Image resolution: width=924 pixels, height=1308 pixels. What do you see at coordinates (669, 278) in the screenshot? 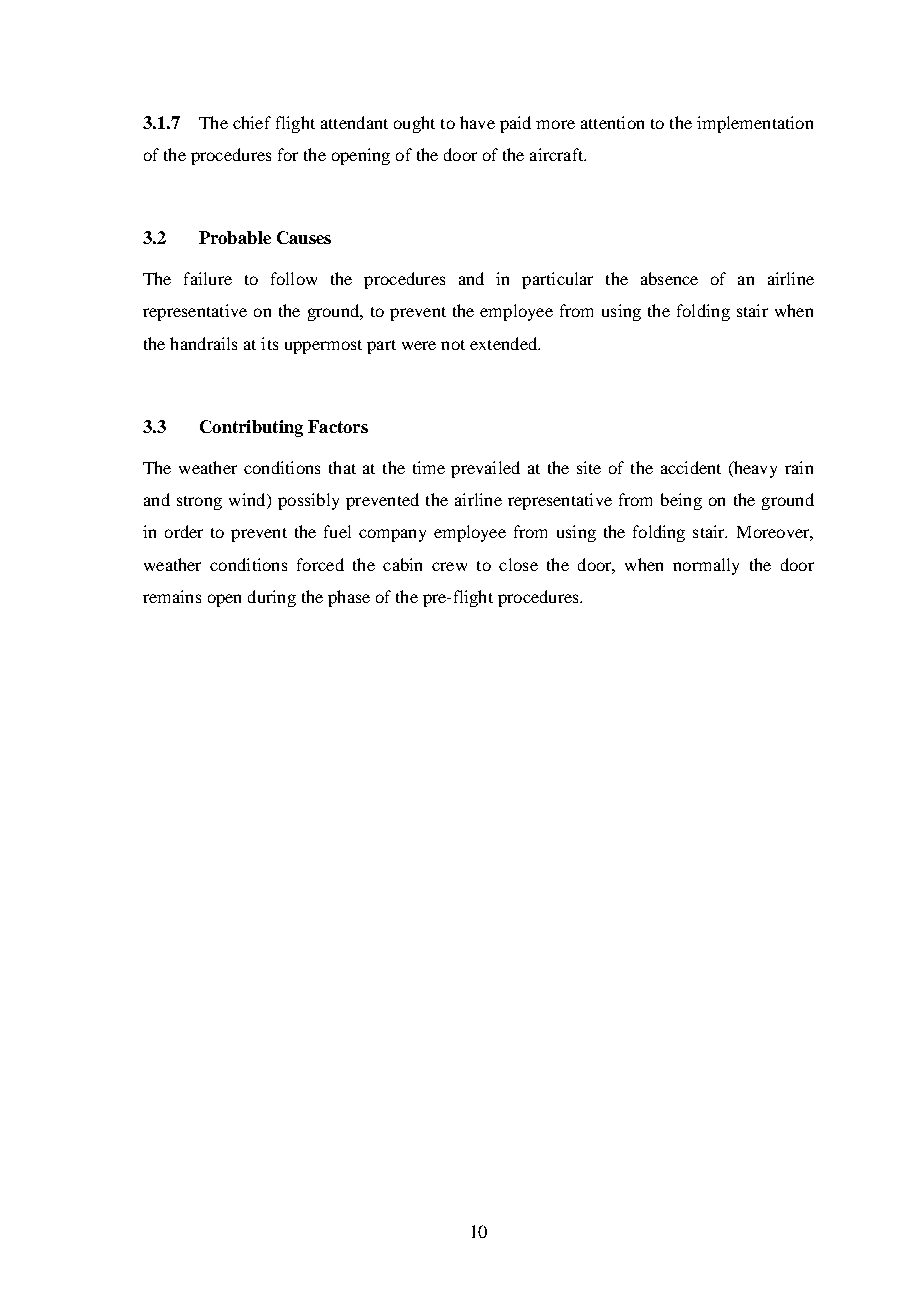
I see `absence` at bounding box center [669, 278].
